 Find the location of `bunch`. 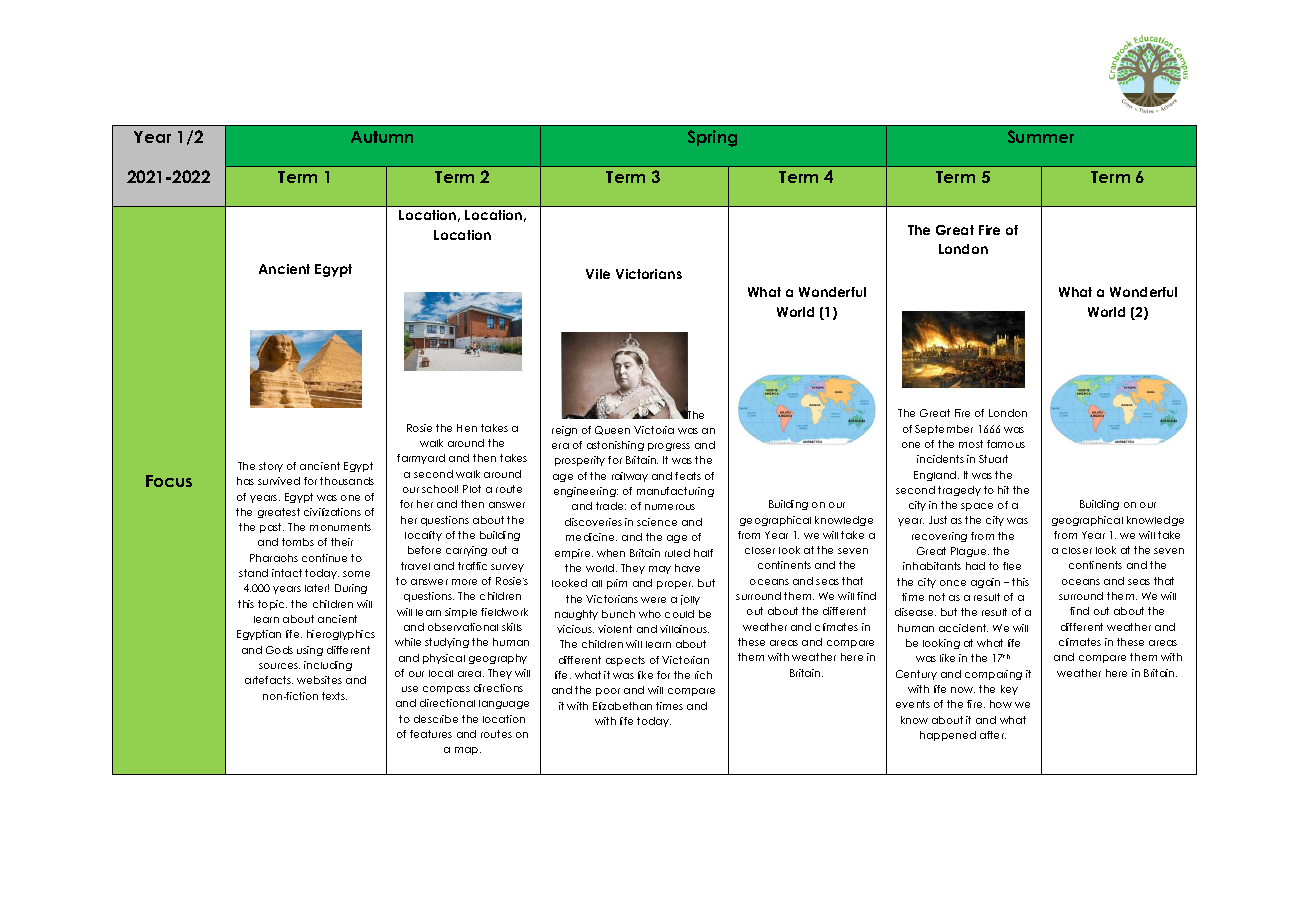

bunch is located at coordinates (618, 614).
